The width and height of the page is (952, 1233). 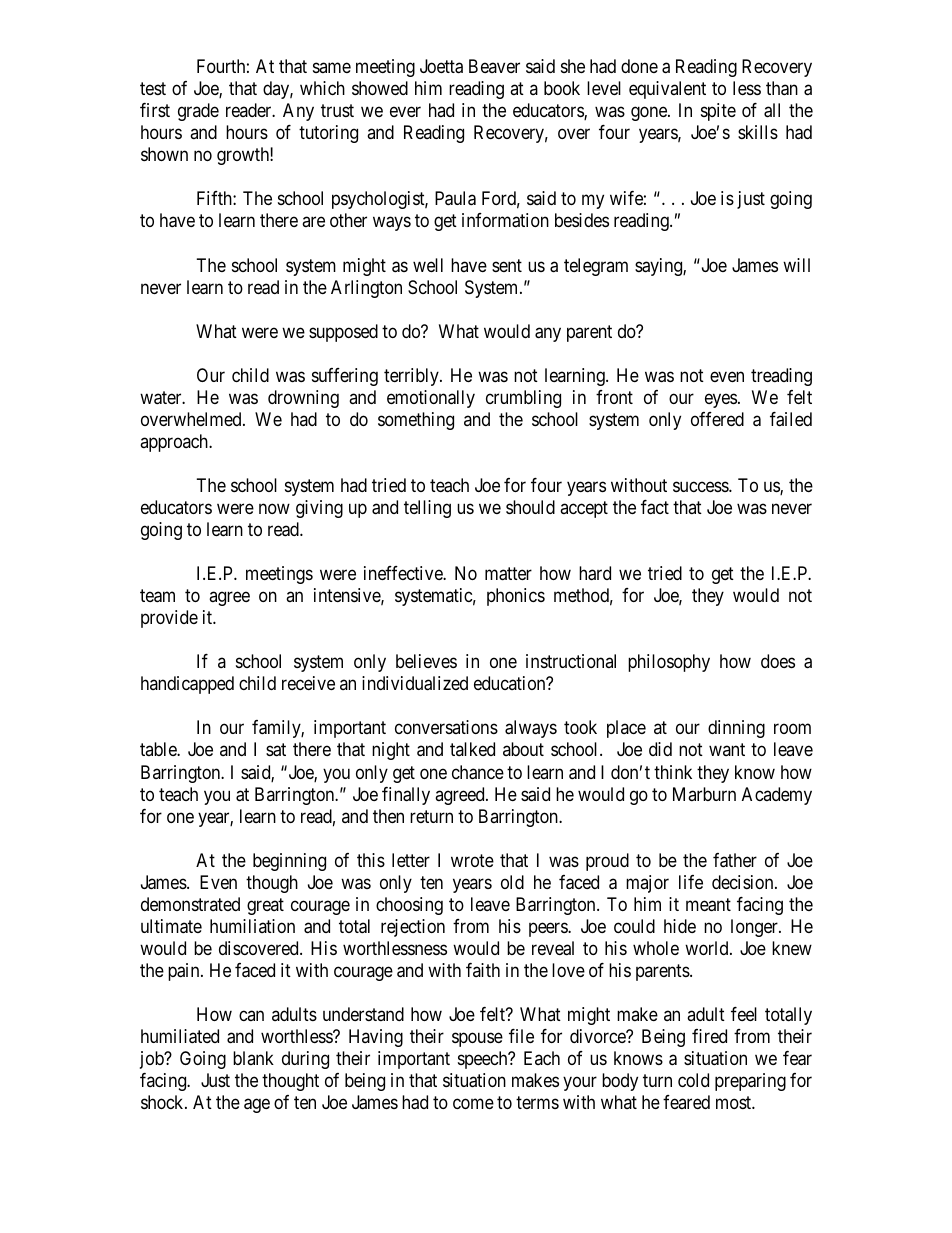 I want to click on provide, so click(x=169, y=619).
